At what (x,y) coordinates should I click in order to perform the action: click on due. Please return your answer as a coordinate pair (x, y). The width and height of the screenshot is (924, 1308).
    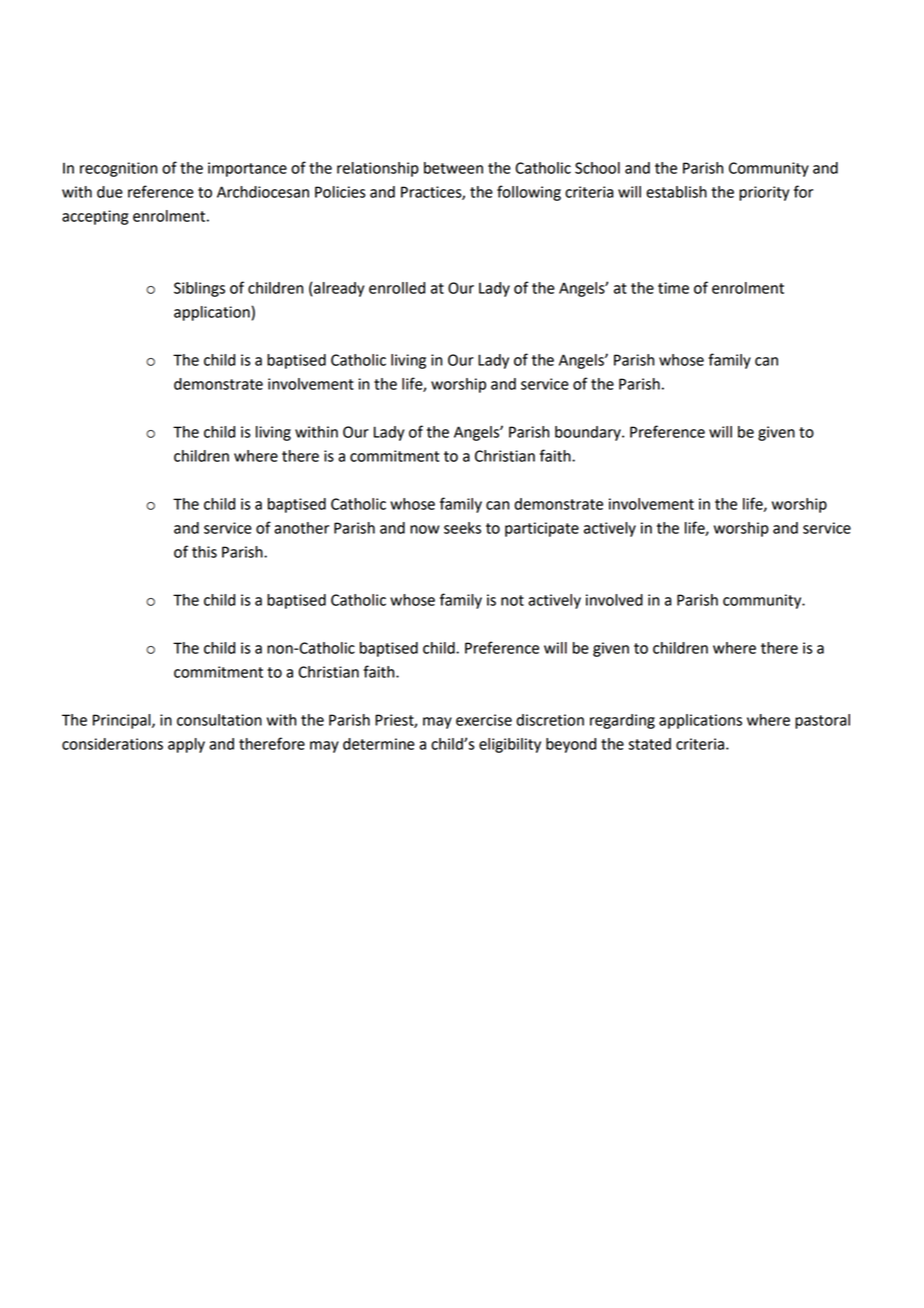
    Looking at the image, I should click on (110, 192).
